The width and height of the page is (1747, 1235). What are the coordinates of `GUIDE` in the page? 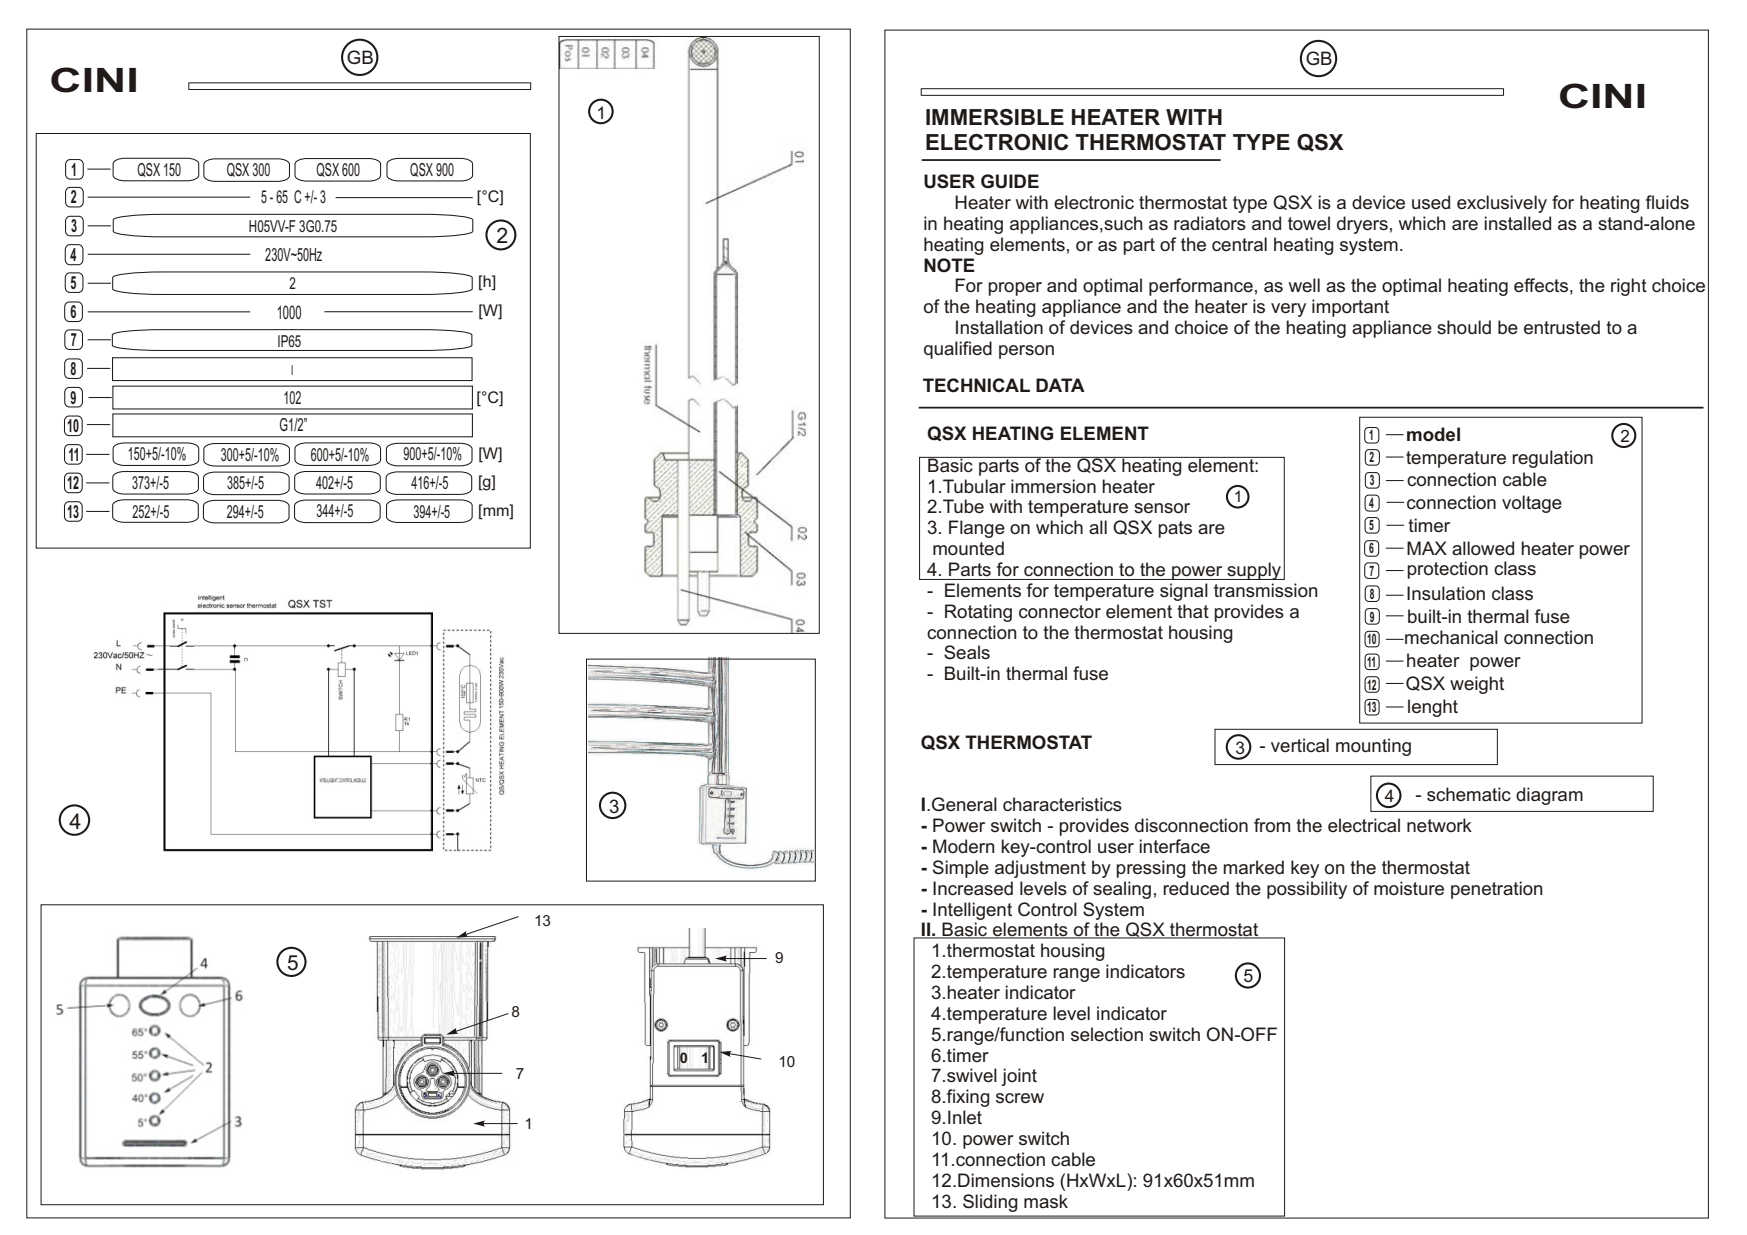 It's located at (1010, 181).
